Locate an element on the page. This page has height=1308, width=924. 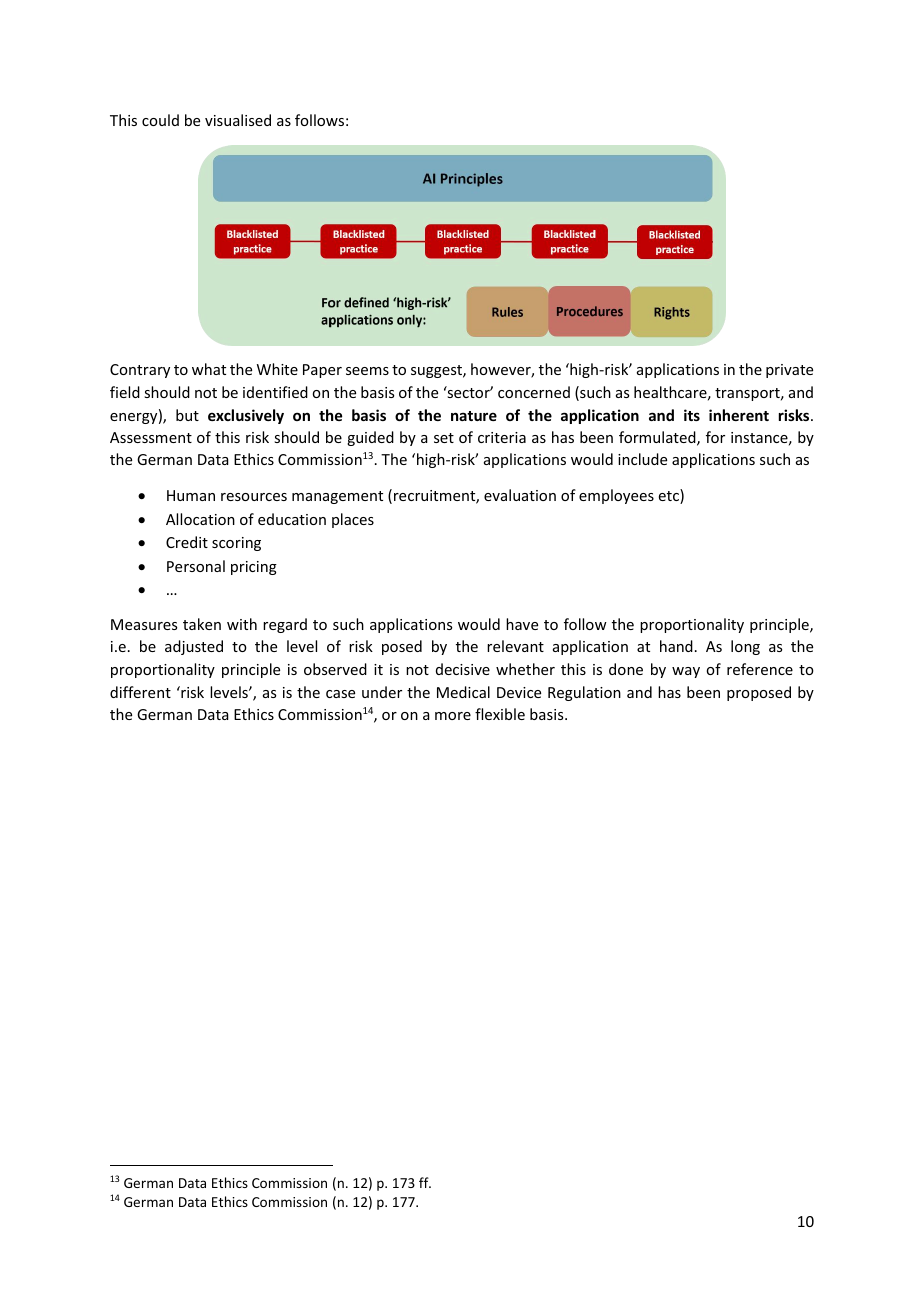
Allocation is located at coordinates (200, 519).
